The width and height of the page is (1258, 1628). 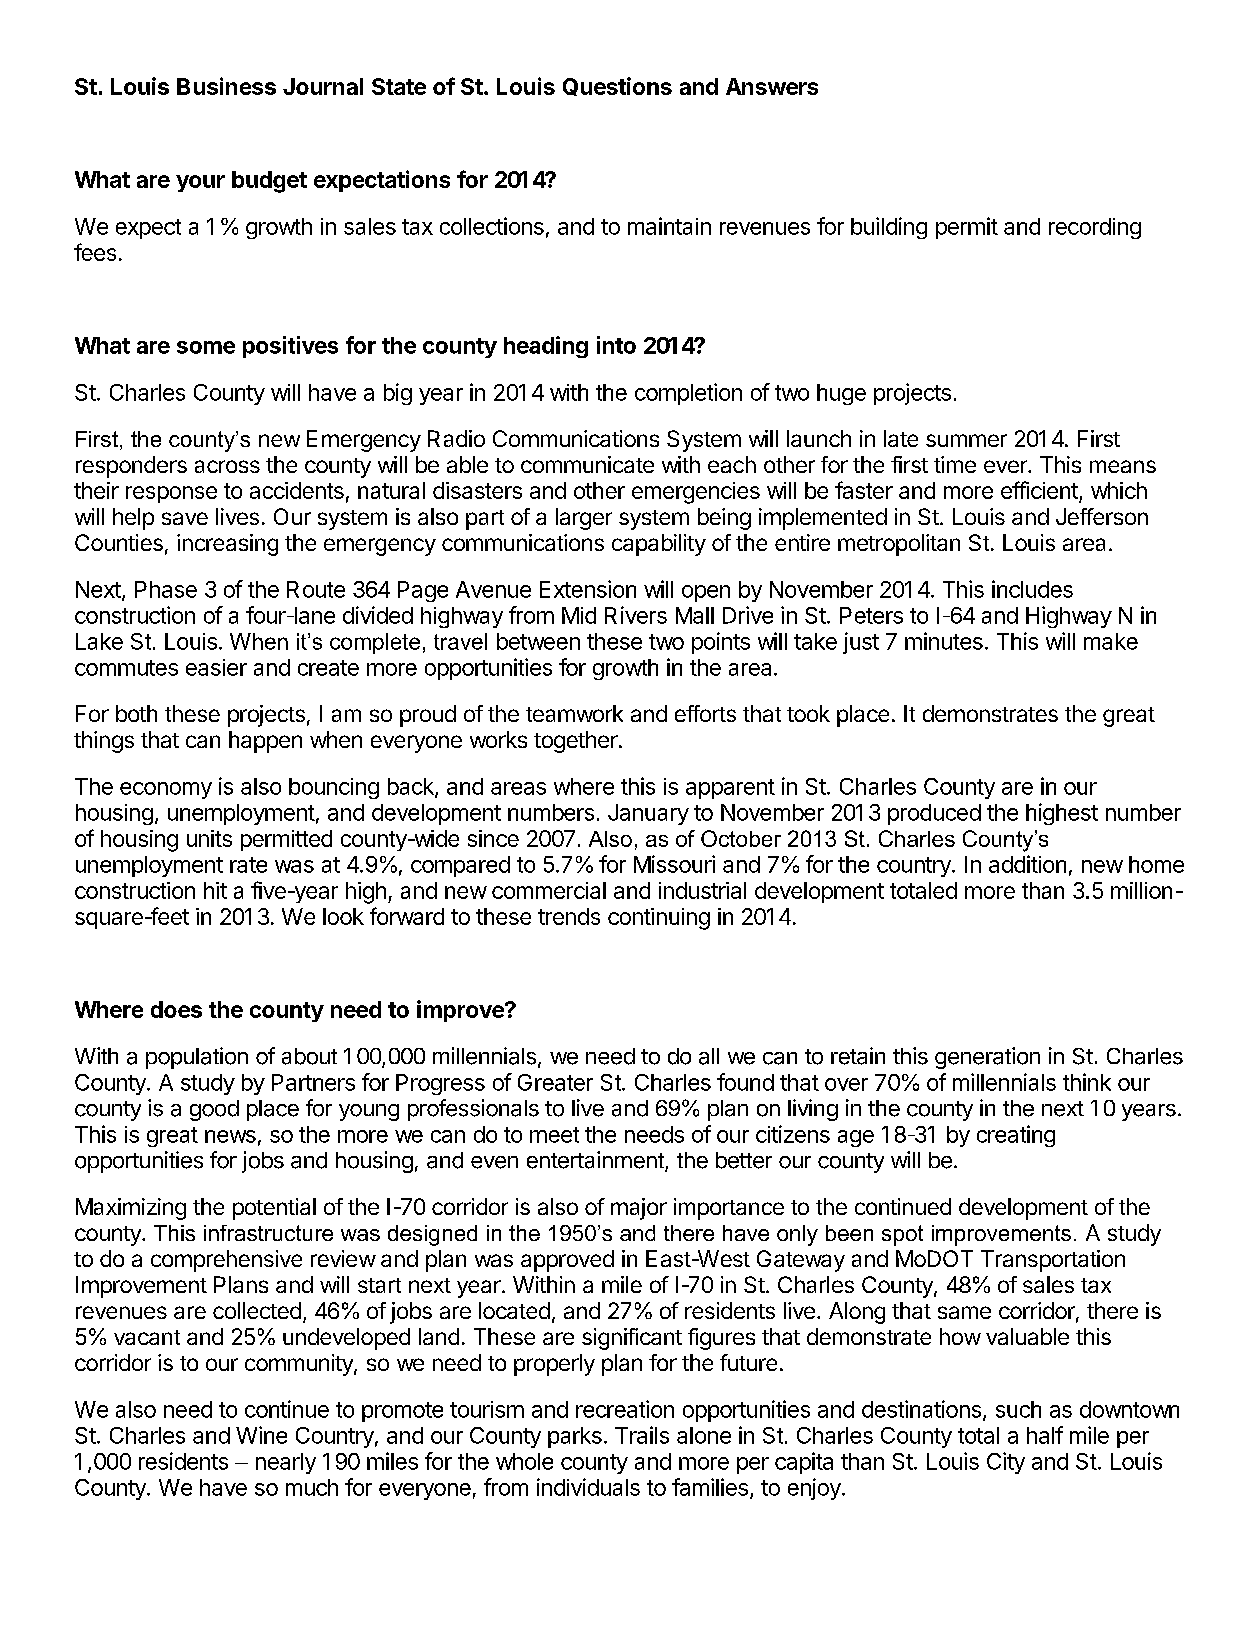 I want to click on continuing, so click(x=659, y=919).
